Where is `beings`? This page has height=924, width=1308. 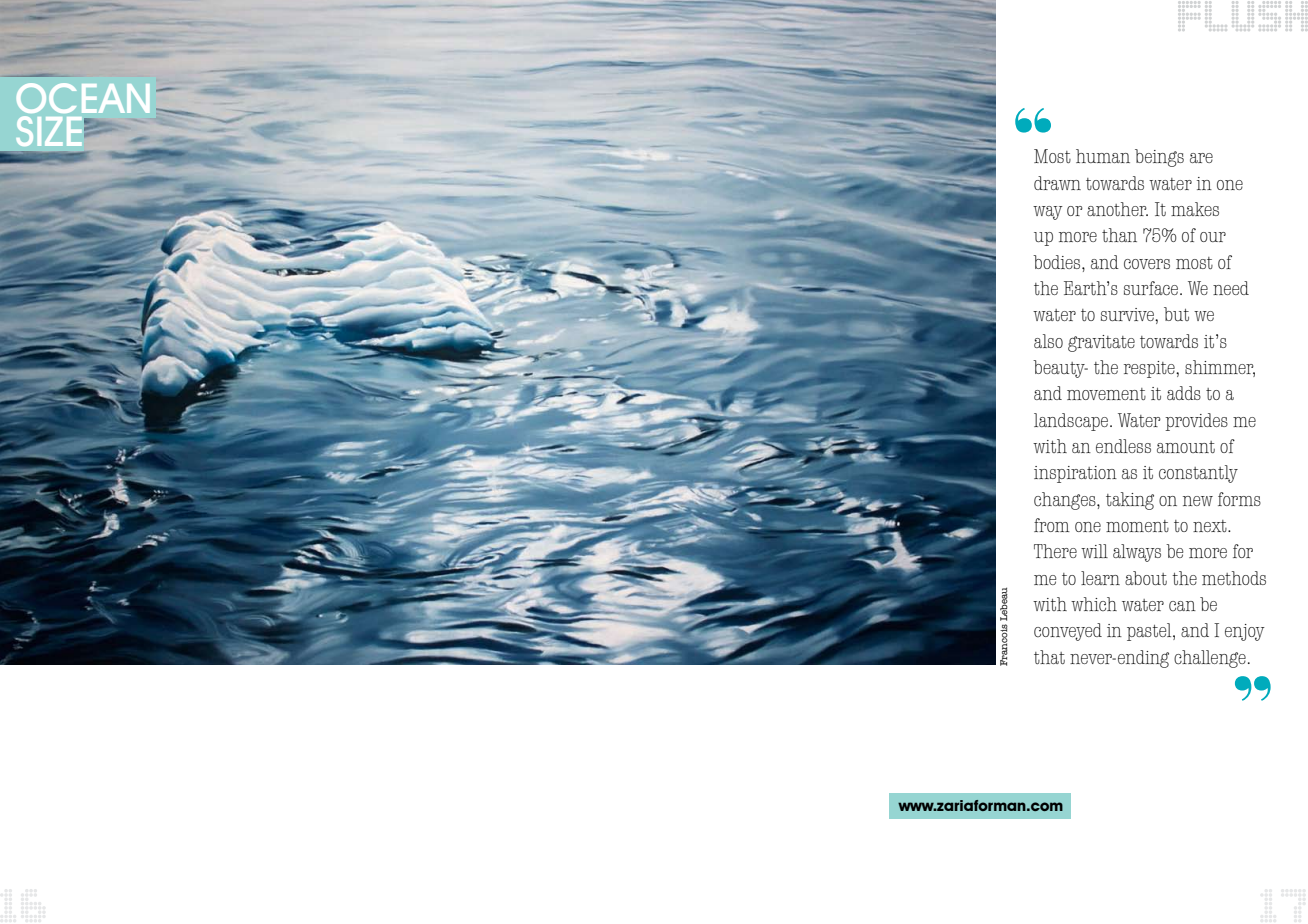 beings is located at coordinates (1159, 158).
